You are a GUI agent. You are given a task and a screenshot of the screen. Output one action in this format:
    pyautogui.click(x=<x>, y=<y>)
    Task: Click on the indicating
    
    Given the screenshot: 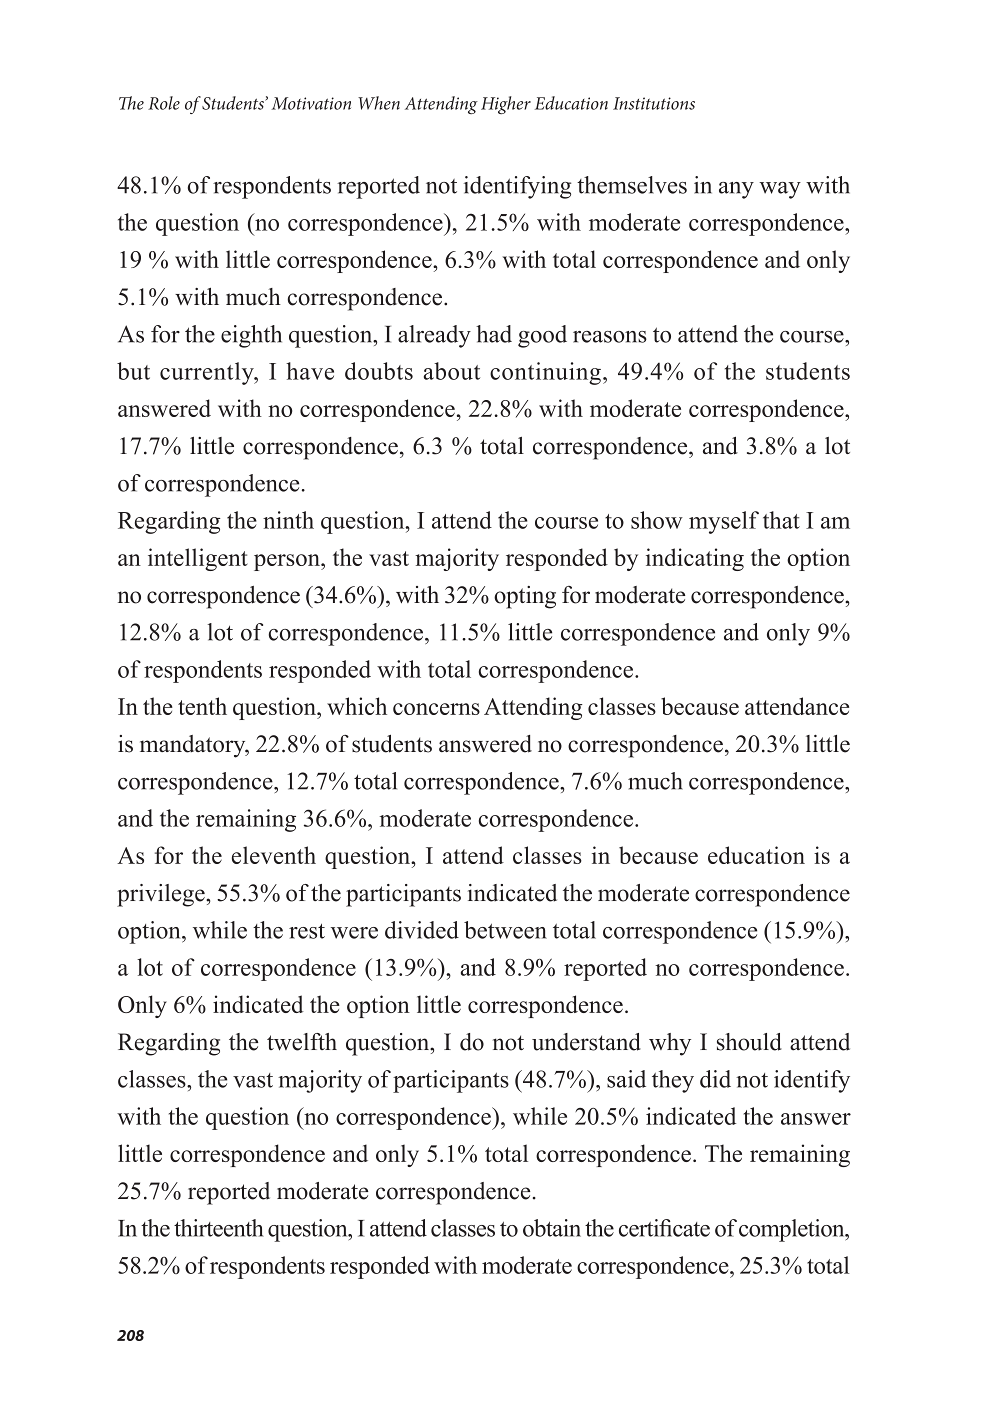 What is the action you would take?
    pyautogui.click(x=695, y=559)
